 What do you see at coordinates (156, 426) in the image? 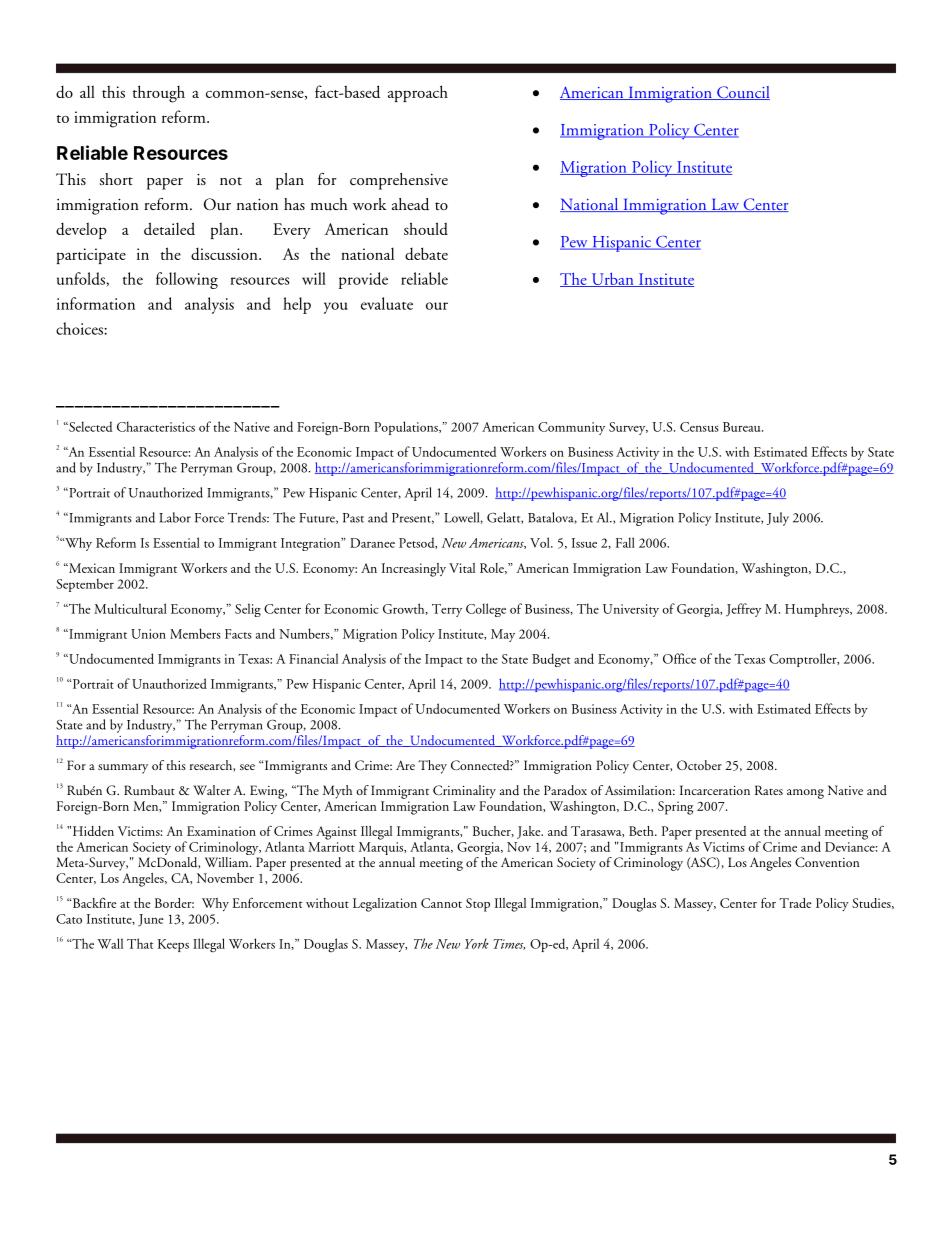
I see `Characteristics` at bounding box center [156, 426].
